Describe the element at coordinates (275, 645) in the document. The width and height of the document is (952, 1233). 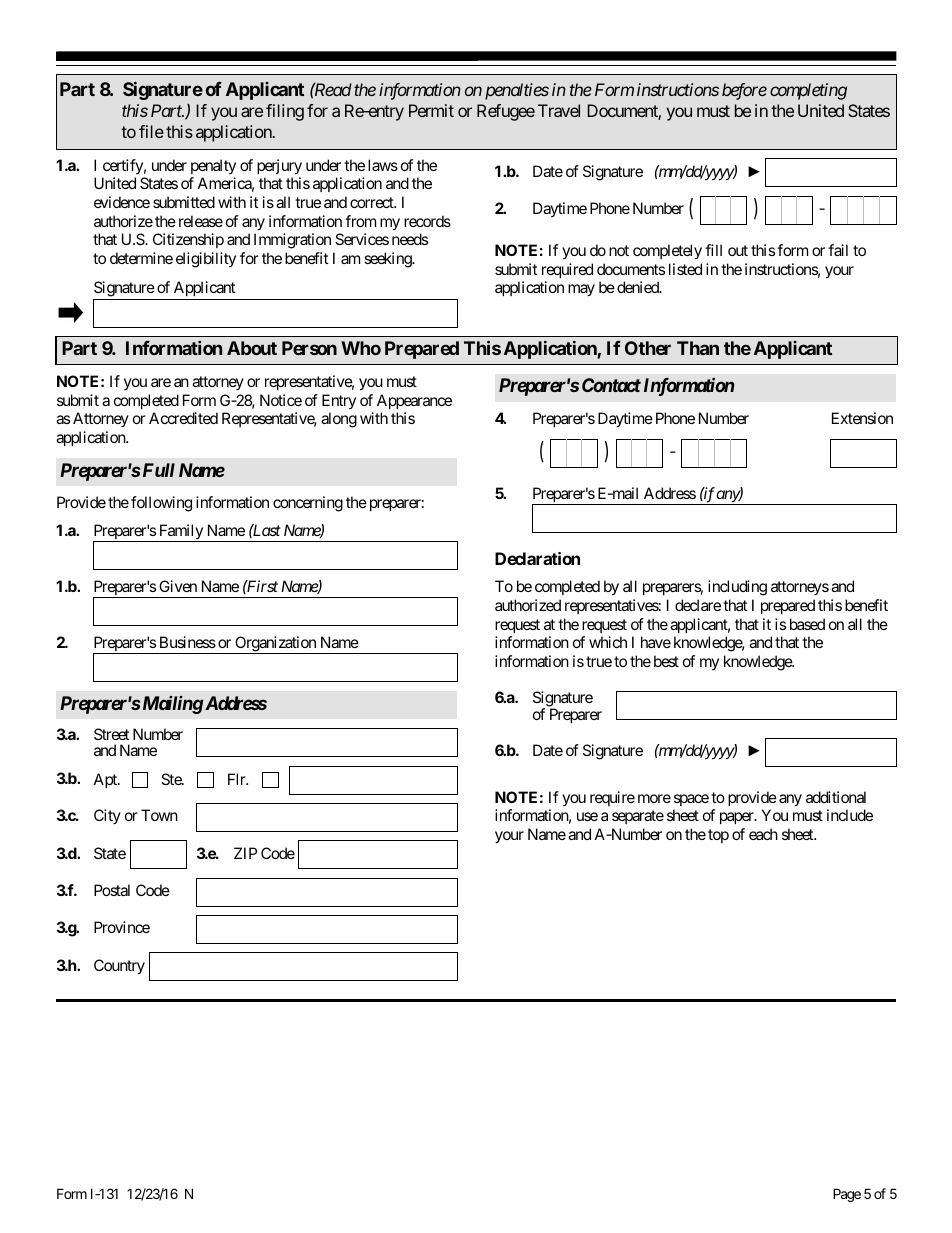
I see `Organization` at that location.
